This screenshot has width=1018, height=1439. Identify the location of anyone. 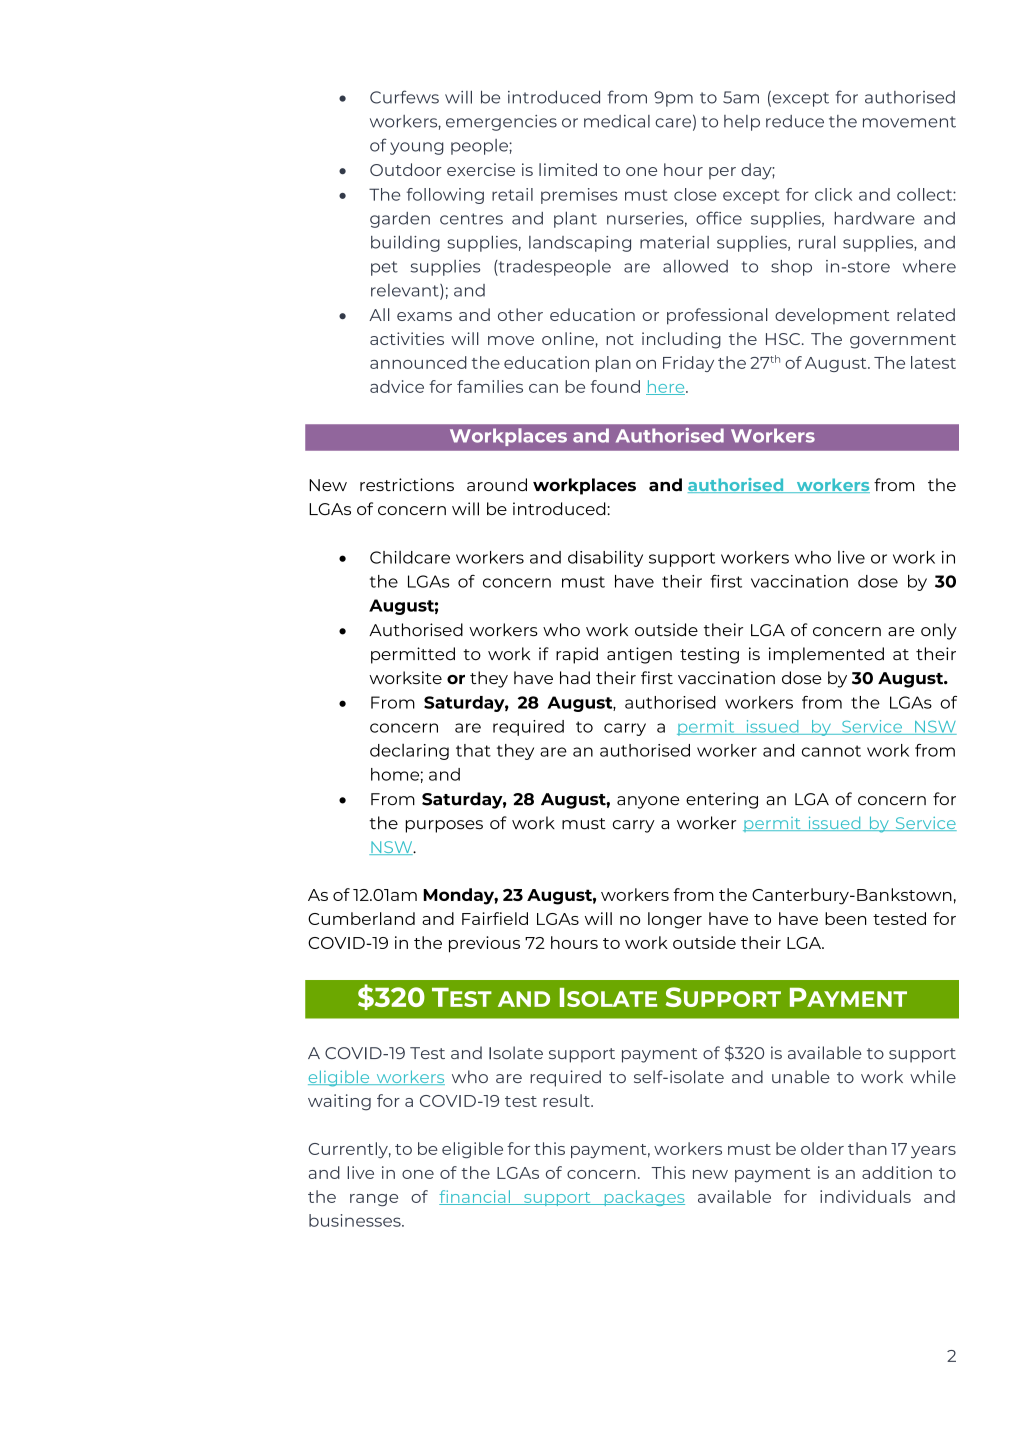
(648, 802).
